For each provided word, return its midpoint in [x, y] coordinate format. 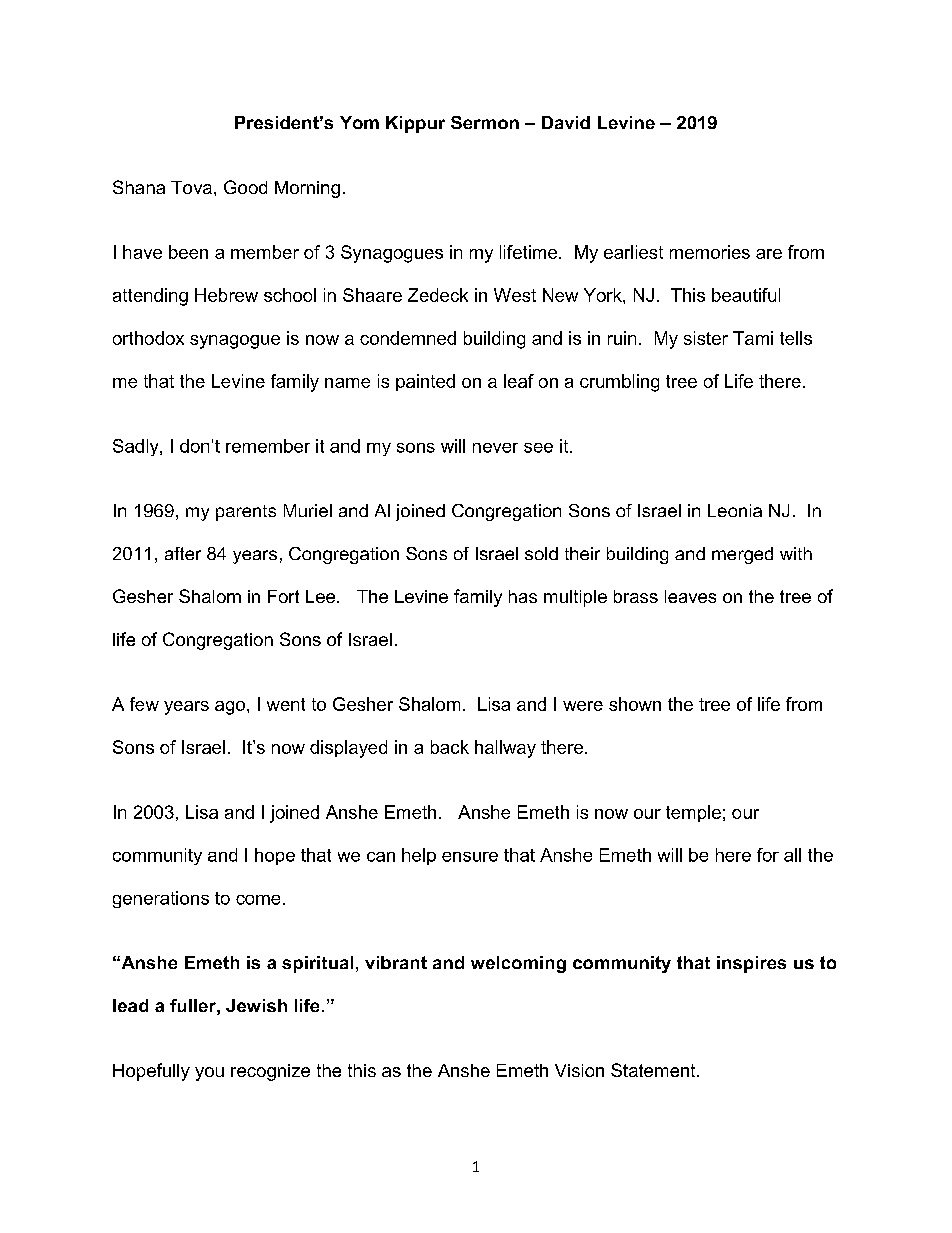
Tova [191, 187]
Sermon [485, 122]
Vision [579, 1070]
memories [710, 252]
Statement [654, 1070]
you [209, 1074]
